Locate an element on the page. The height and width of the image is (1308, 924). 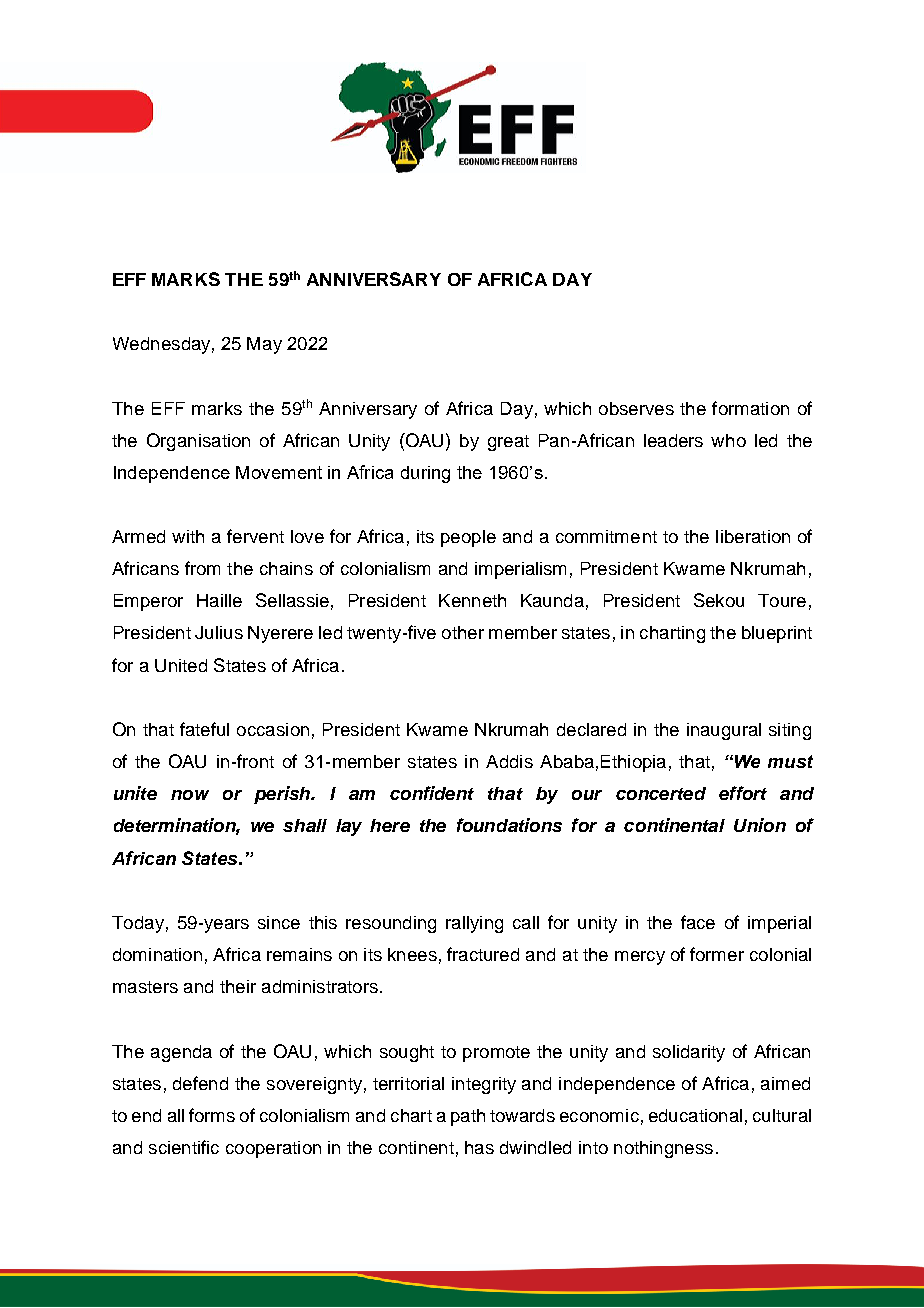
great is located at coordinates (508, 443).
